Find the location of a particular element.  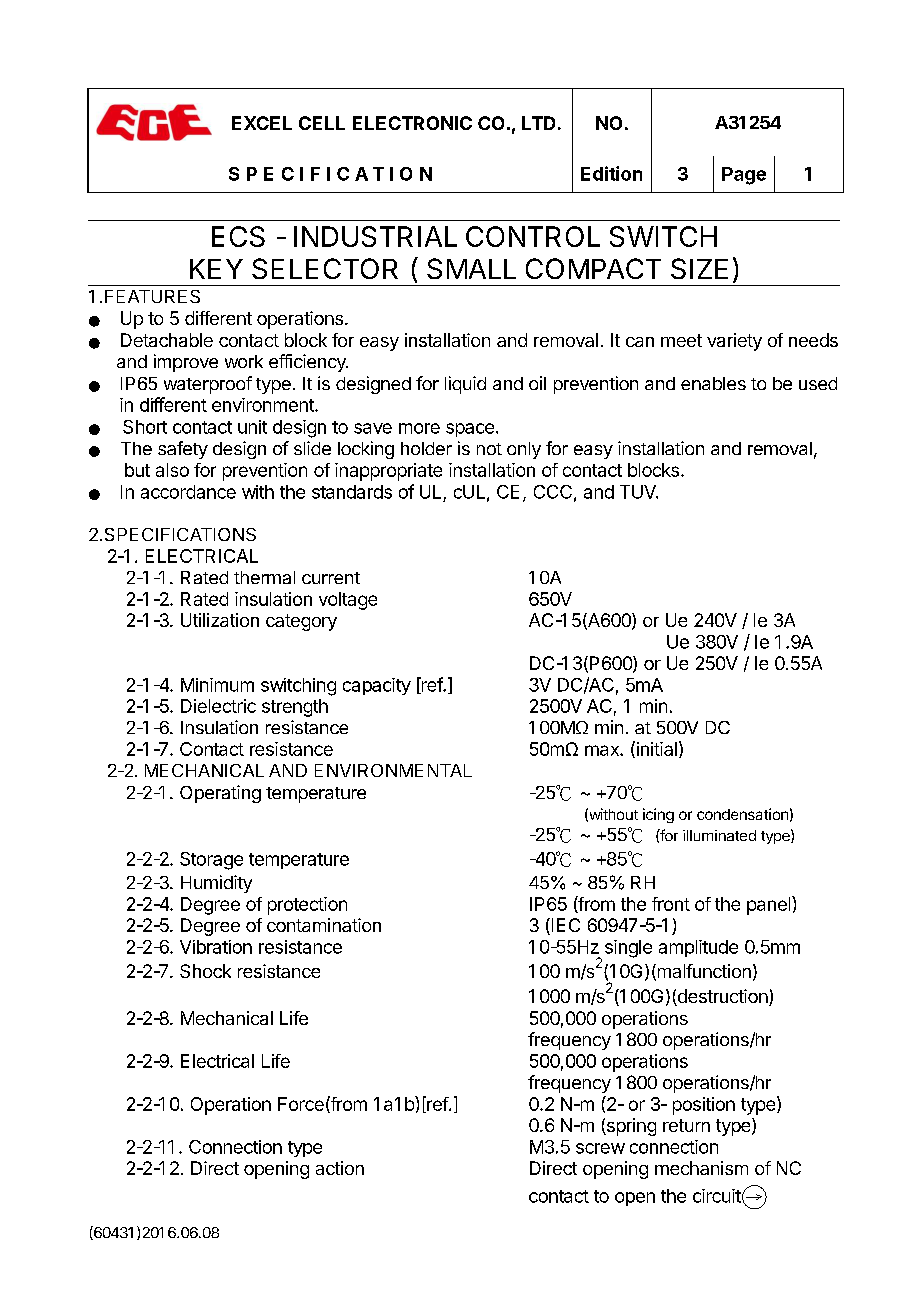

liquid is located at coordinates (465, 385).
